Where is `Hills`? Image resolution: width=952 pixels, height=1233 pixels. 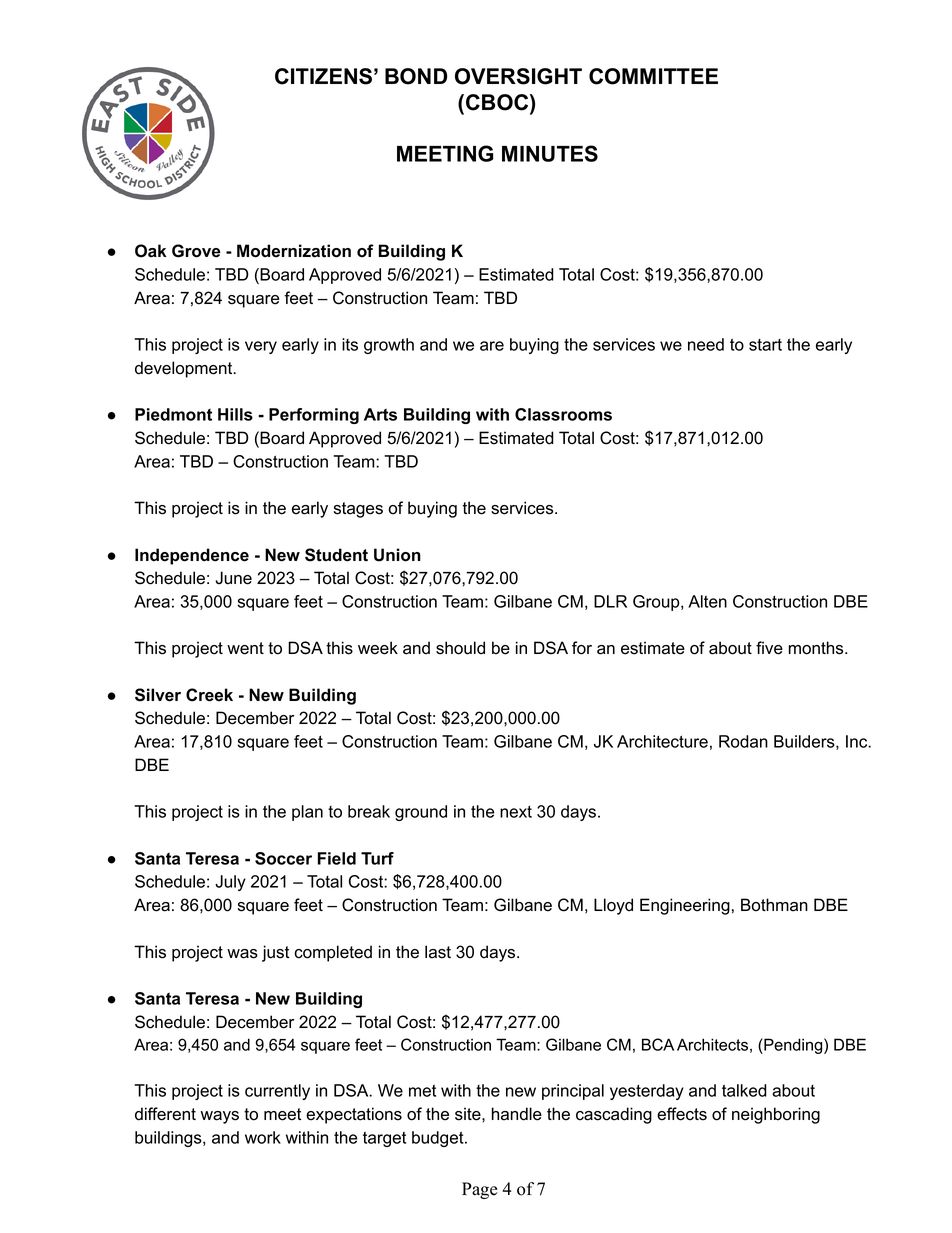
Hills is located at coordinates (235, 414).
